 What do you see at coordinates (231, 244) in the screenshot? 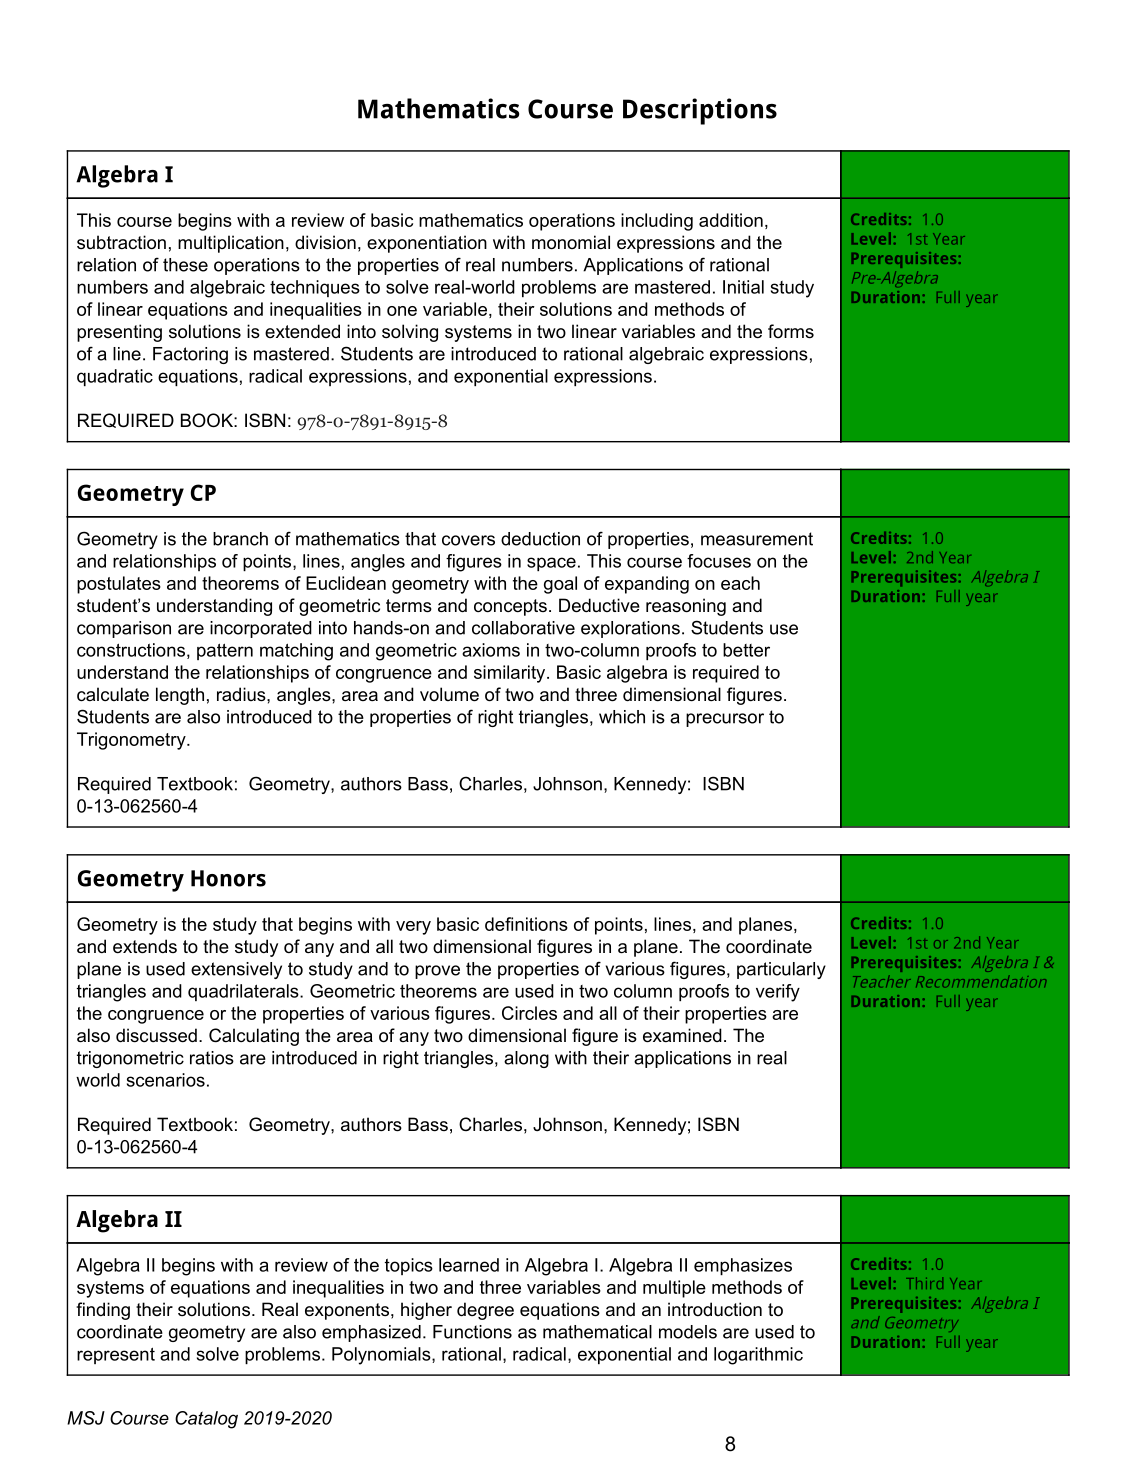
I see `multiplication` at bounding box center [231, 244].
